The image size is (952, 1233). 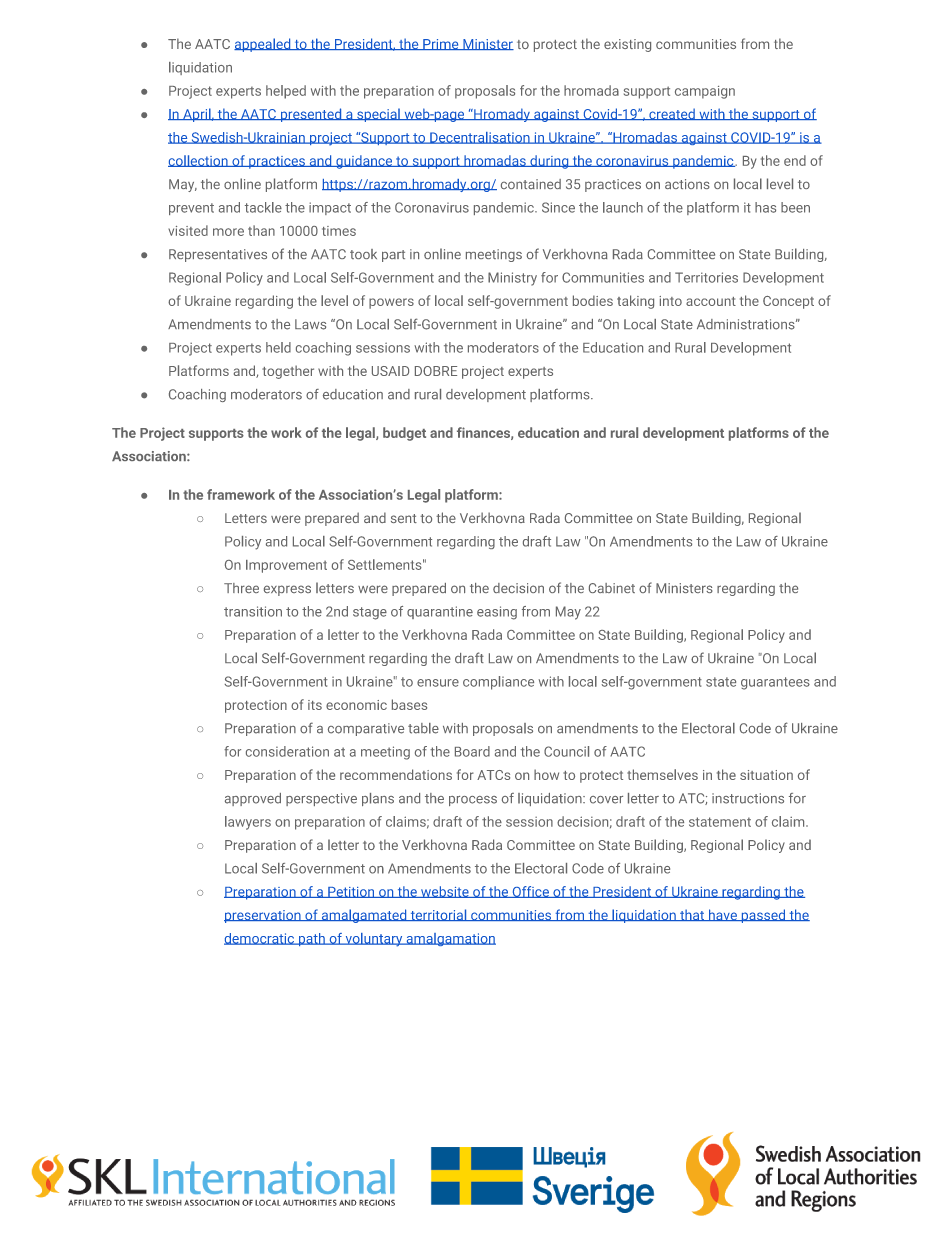 What do you see at coordinates (263, 916) in the screenshot?
I see `preservation` at bounding box center [263, 916].
